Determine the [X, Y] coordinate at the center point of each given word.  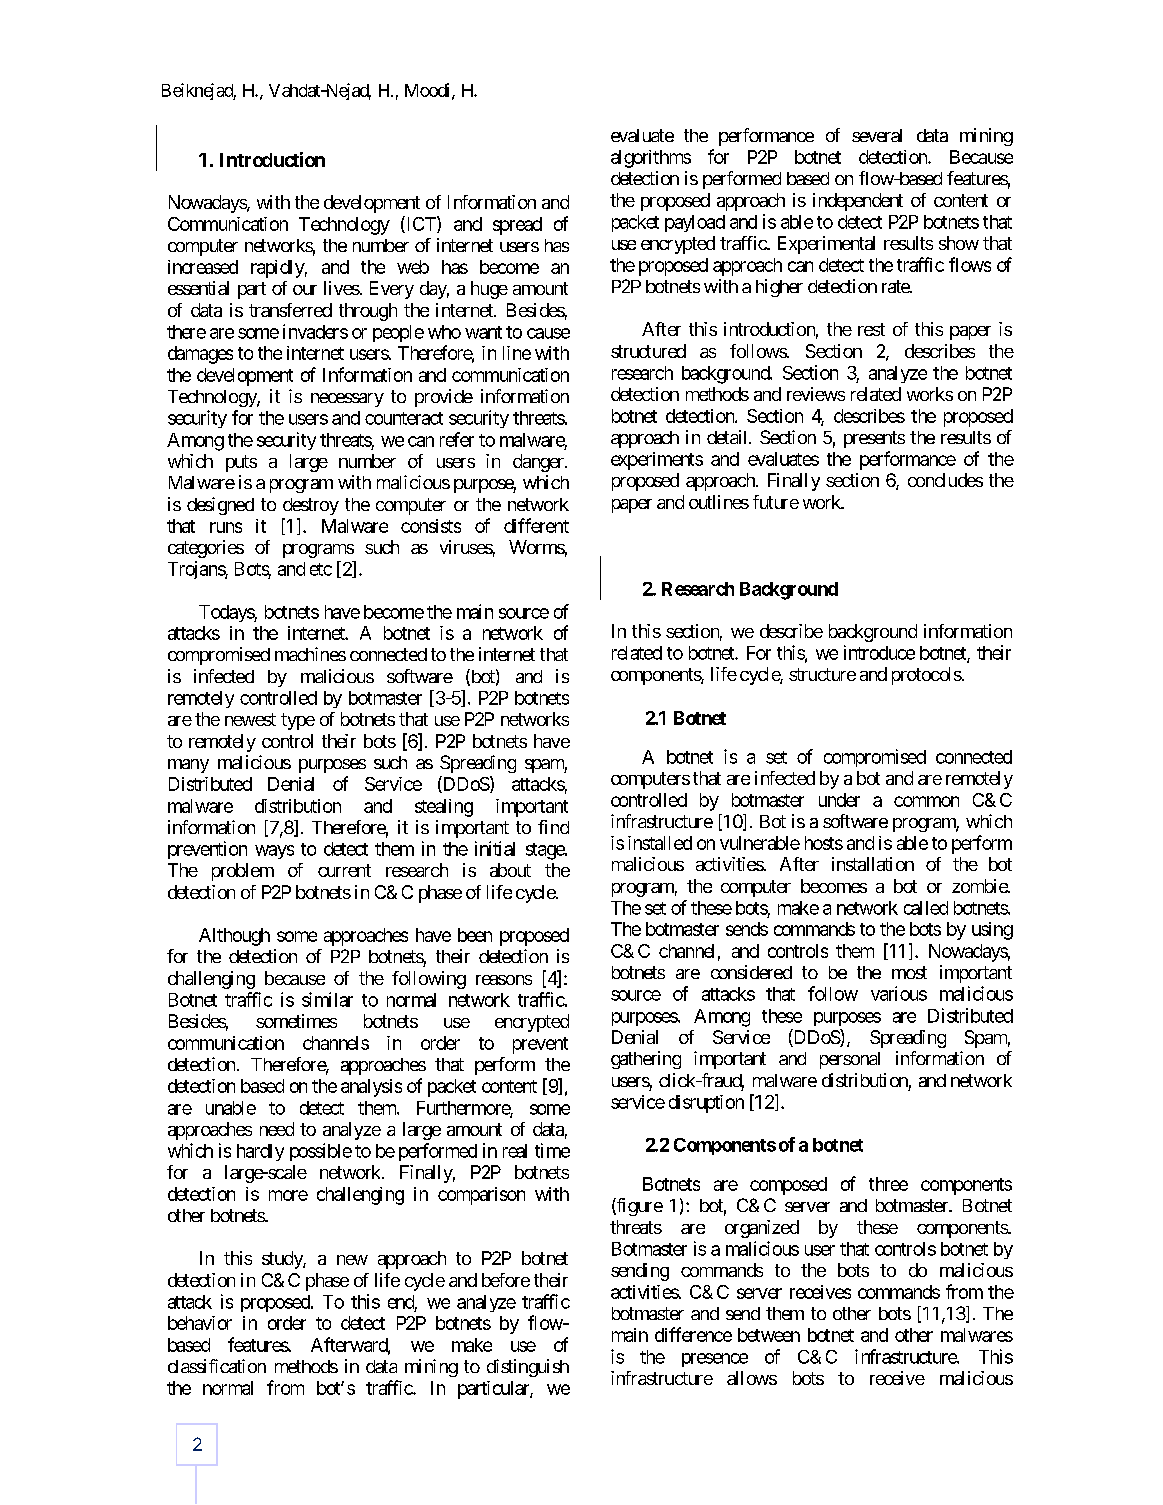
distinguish [528, 1368]
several [877, 135]
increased [203, 267]
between [769, 1335]
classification [217, 1366]
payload [695, 223]
